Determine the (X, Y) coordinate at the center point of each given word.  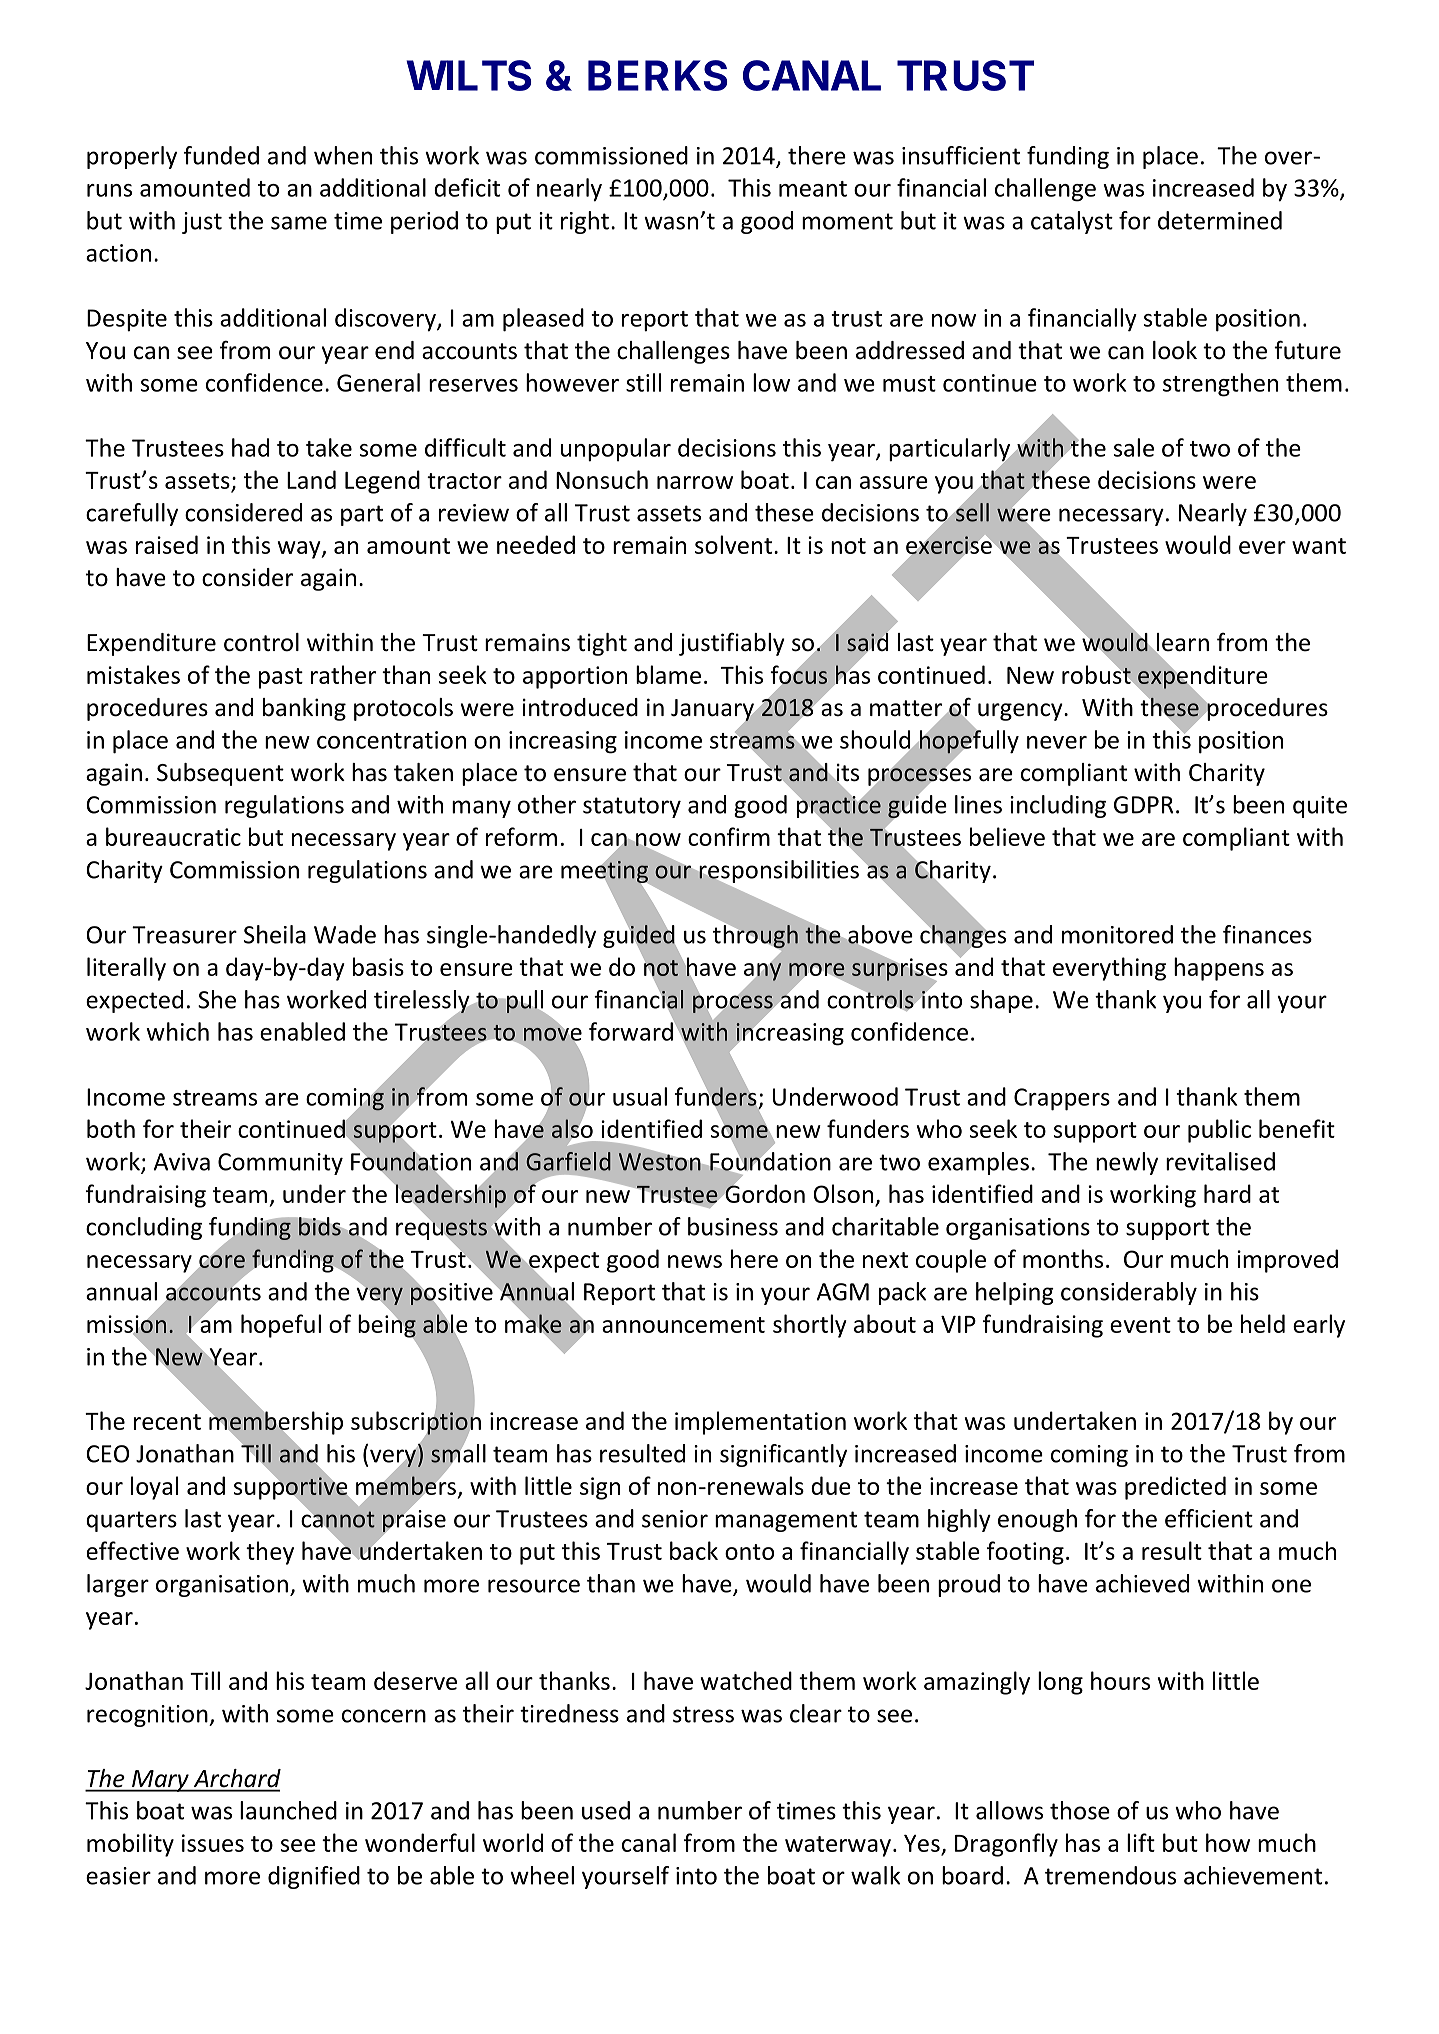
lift (1141, 1842)
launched (288, 1810)
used (606, 1810)
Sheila (275, 934)
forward (632, 1030)
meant (813, 189)
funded (221, 155)
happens (1219, 969)
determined (1220, 220)
